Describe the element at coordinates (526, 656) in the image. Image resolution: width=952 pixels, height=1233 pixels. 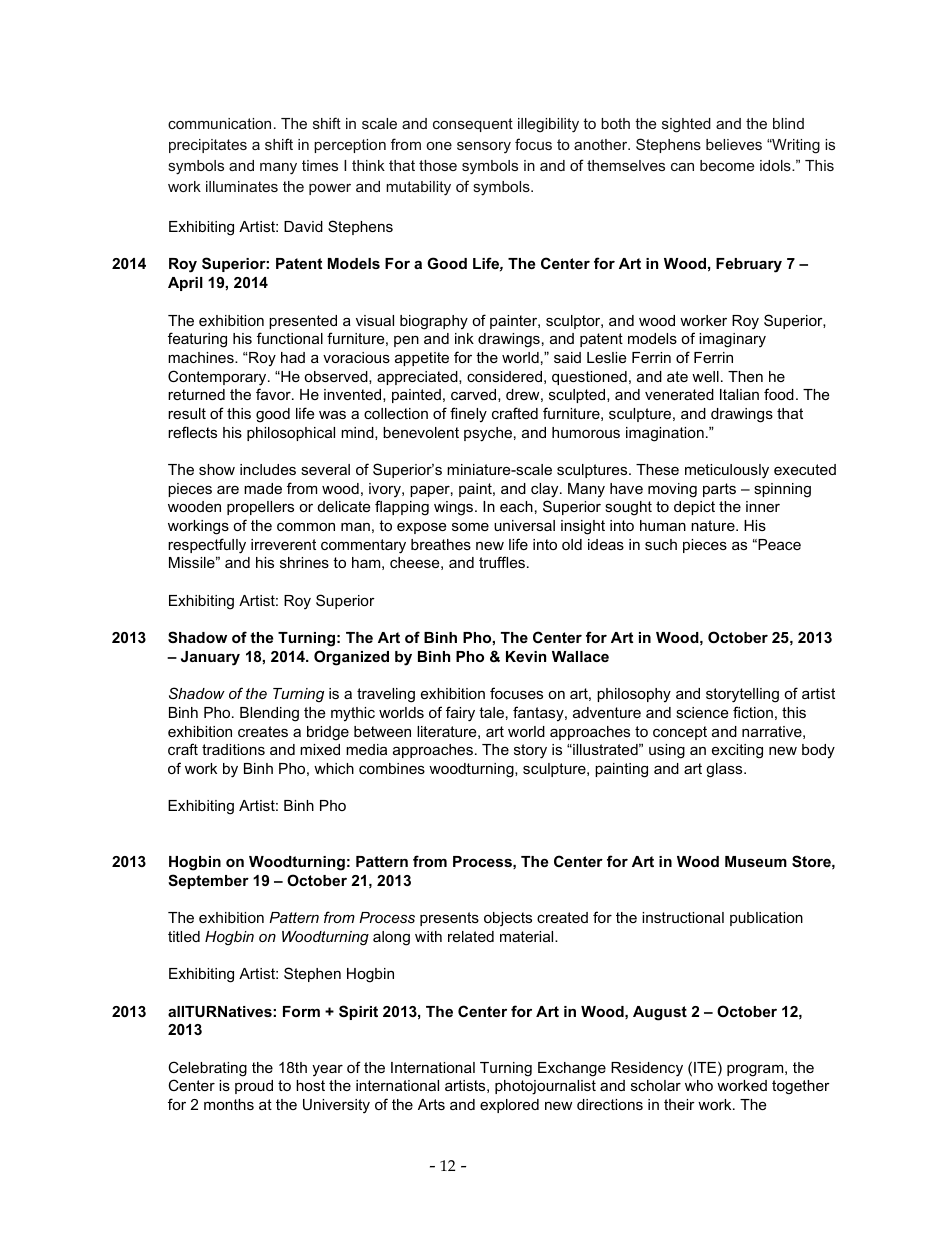
I see `Kevin` at that location.
